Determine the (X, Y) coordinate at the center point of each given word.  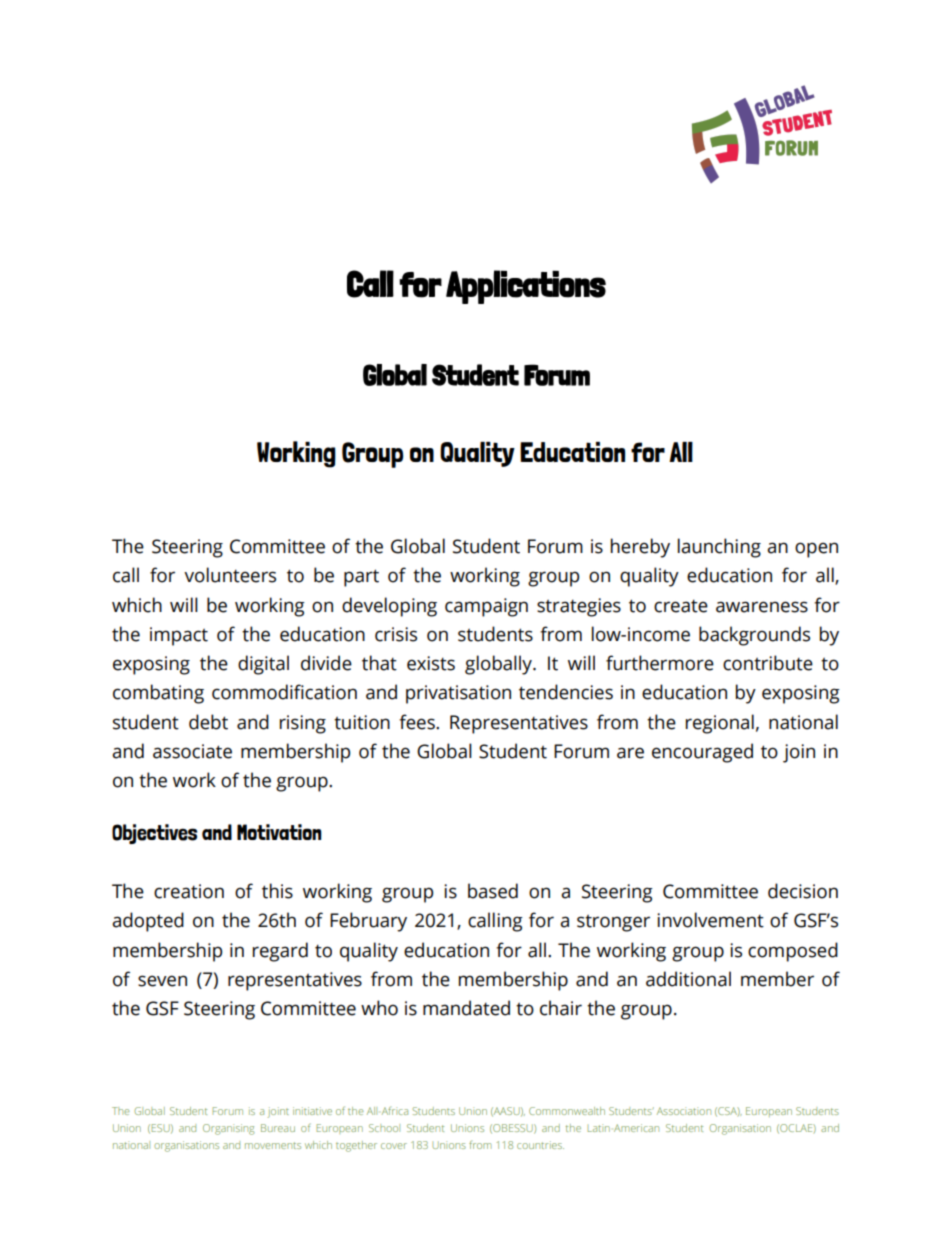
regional (720, 724)
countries (540, 1145)
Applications (526, 287)
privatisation (458, 694)
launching (719, 548)
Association (684, 1111)
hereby (640, 548)
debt (208, 722)
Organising (228, 1129)
